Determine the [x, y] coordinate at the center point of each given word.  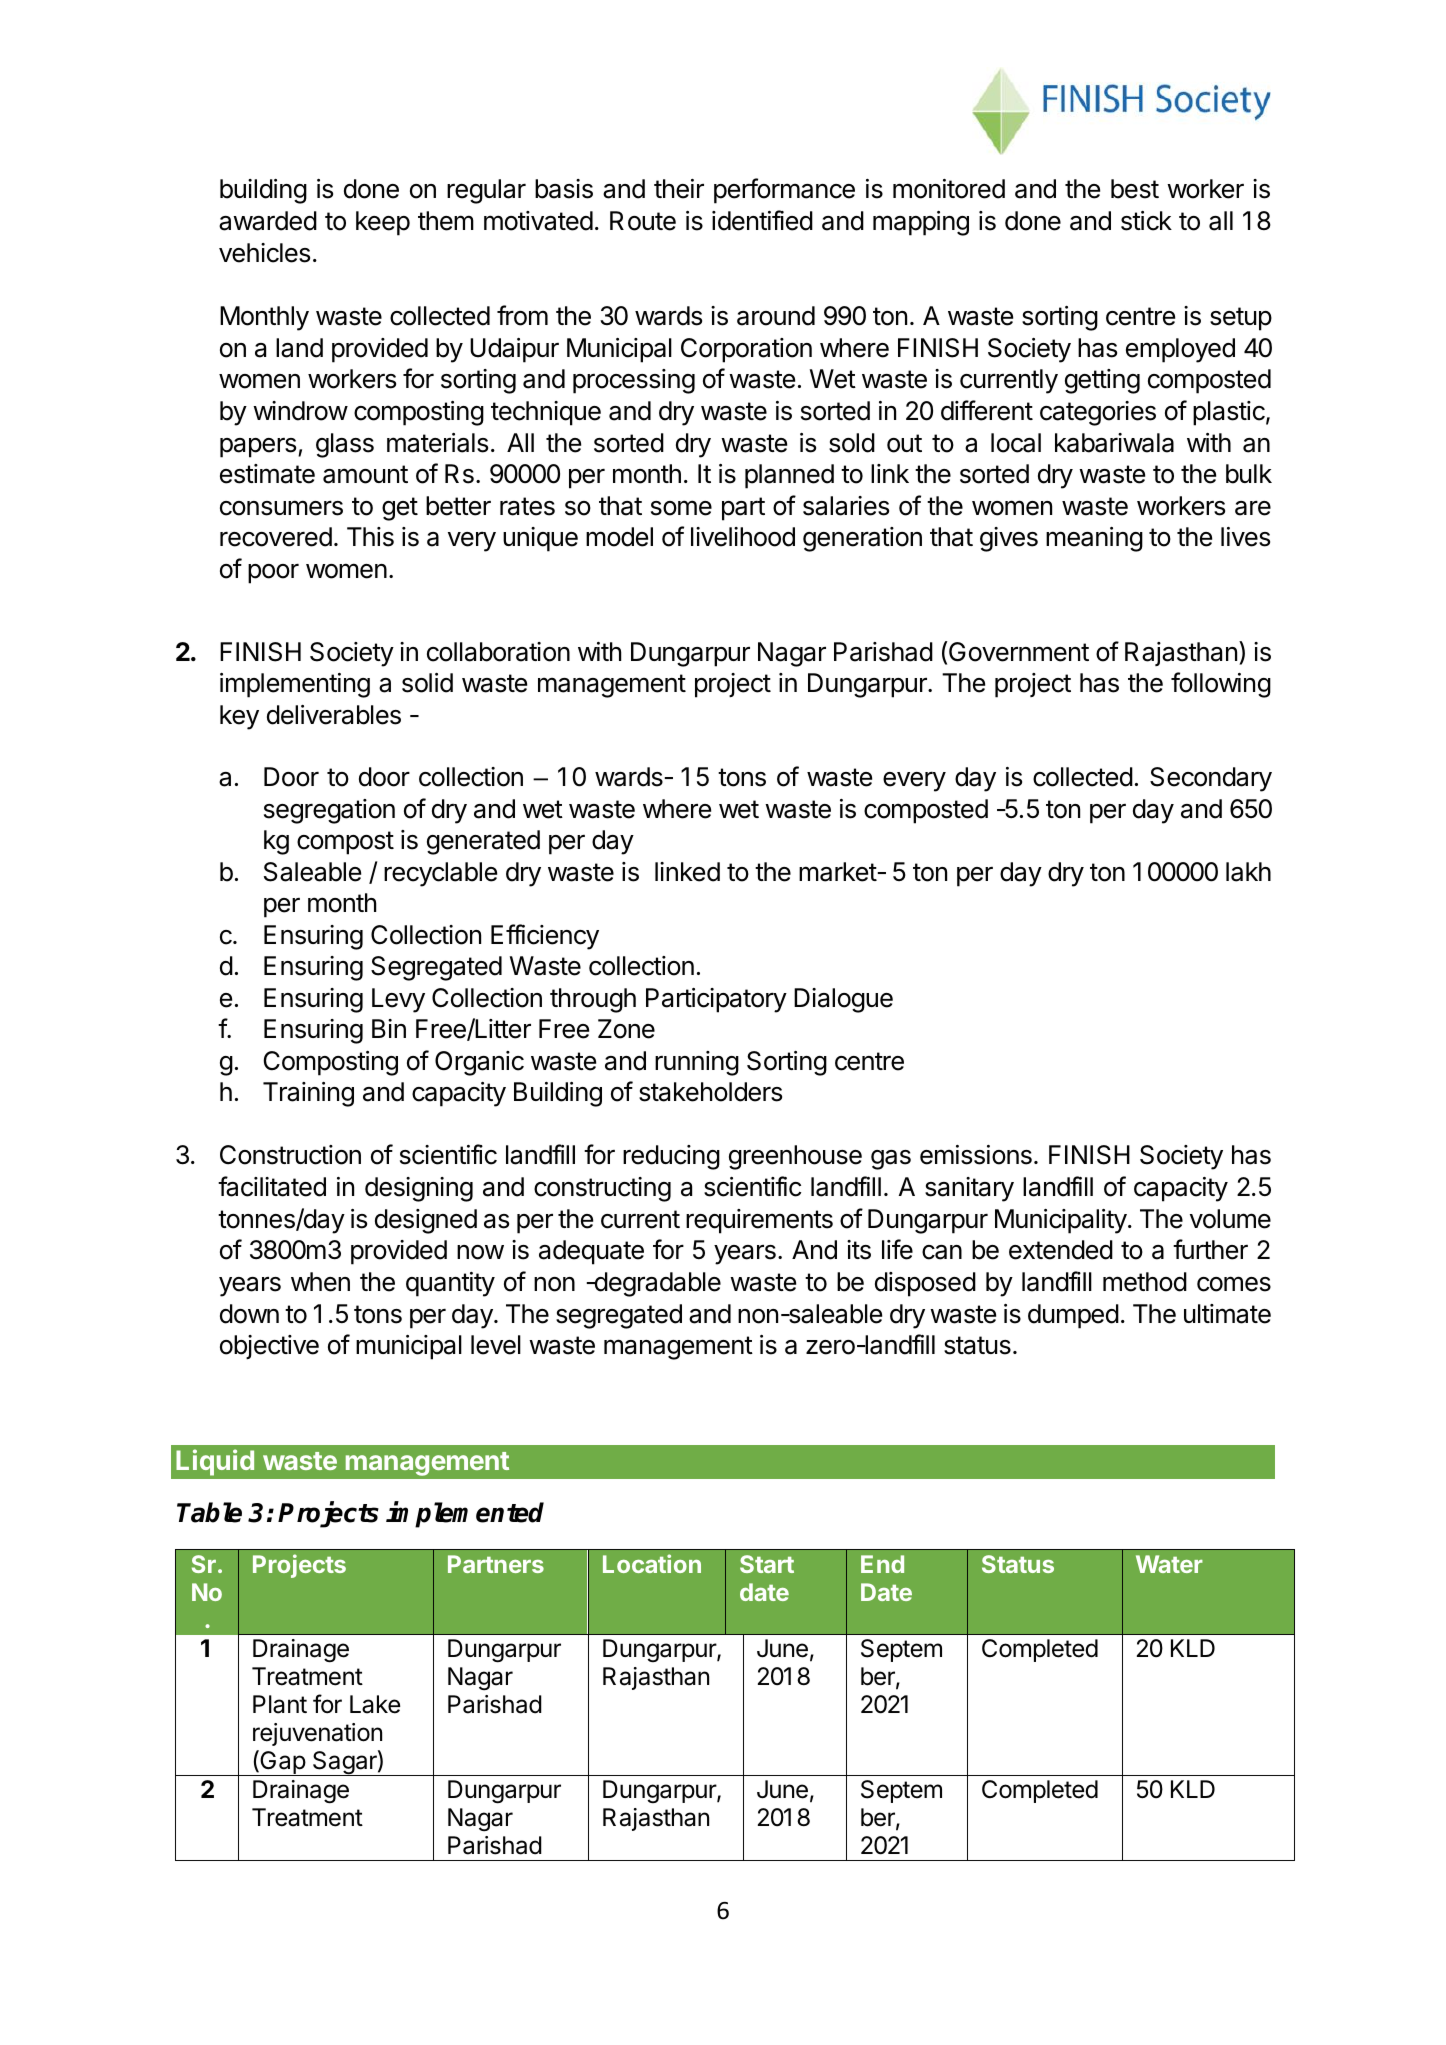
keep [383, 223]
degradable [656, 1284]
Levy [398, 1000]
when [320, 1282]
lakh [1248, 872]
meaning [1094, 539]
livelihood [743, 537]
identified [762, 220]
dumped [1073, 1316]
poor [273, 574]
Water [1169, 1564]
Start [767, 1564]
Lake [375, 1704]
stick [1146, 221]
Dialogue [843, 1000]
